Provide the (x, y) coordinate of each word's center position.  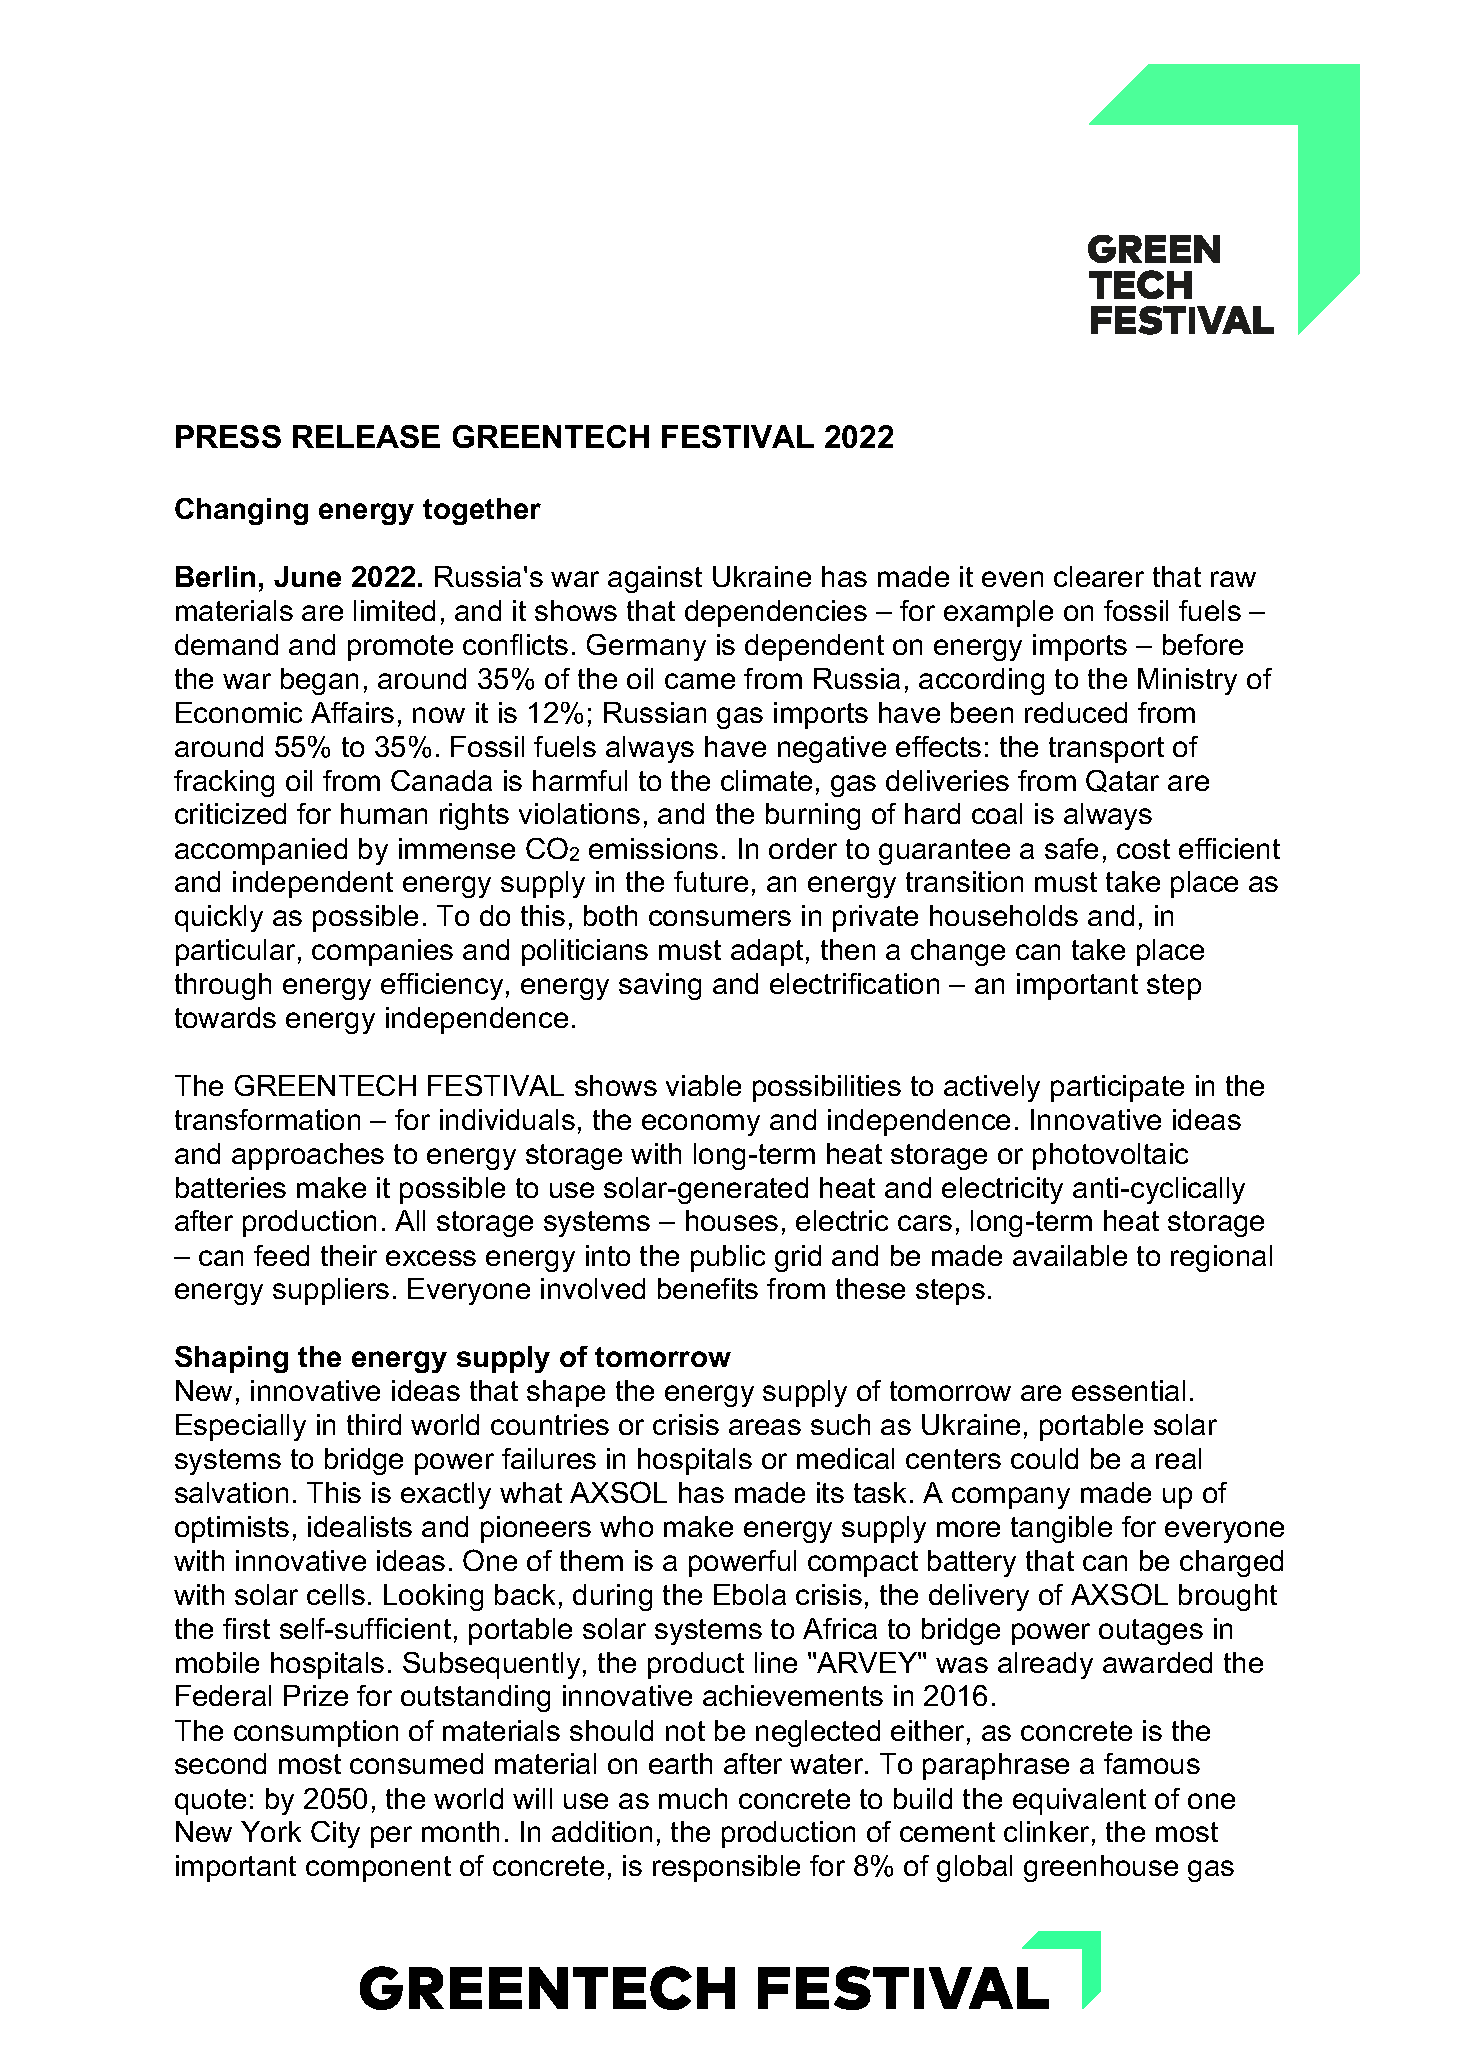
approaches (308, 1156)
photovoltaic (1110, 1156)
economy (701, 1125)
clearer (1099, 576)
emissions (653, 848)
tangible (1061, 1529)
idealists (360, 1526)
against (655, 579)
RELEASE (366, 436)
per (391, 1837)
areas (765, 1427)
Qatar (1122, 781)
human (384, 813)
